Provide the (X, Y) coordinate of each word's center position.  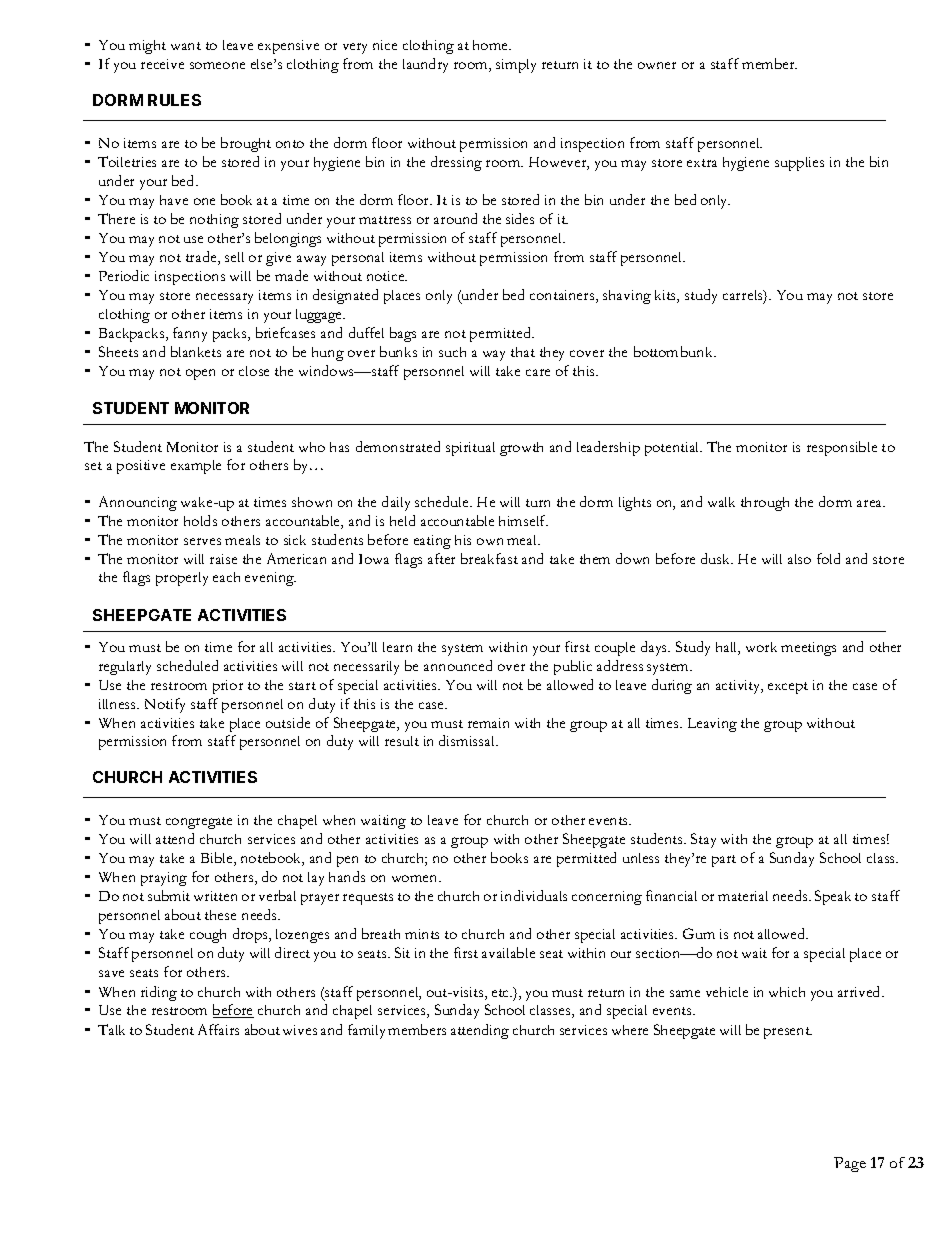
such (452, 352)
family (366, 1031)
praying (164, 879)
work (761, 647)
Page (850, 1164)
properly (182, 579)
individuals (534, 895)
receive (162, 64)
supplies (799, 164)
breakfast (489, 558)
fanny (190, 334)
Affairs (218, 1029)
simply (516, 66)
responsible (842, 448)
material (743, 896)
